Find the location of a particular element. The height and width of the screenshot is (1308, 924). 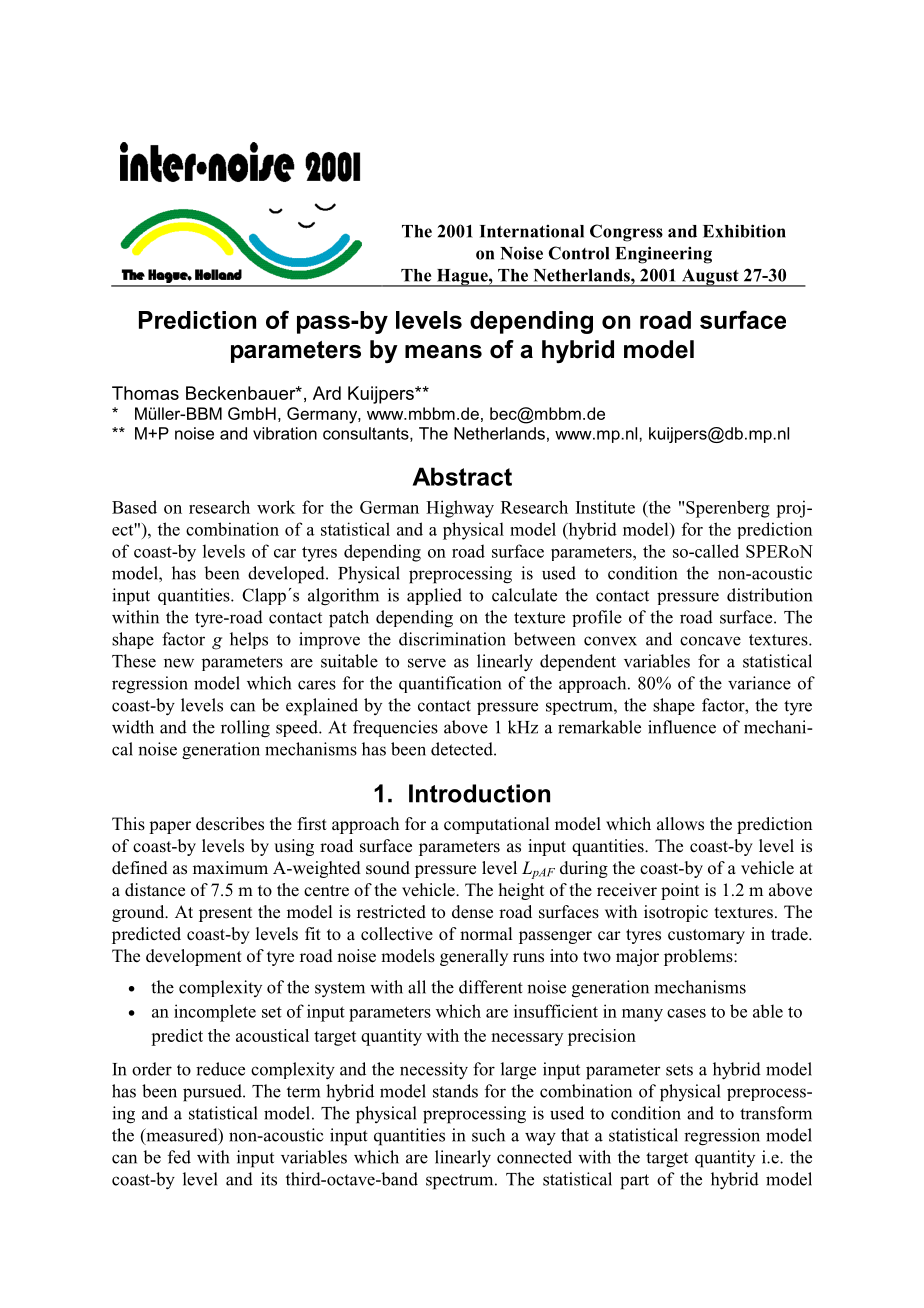

influence is located at coordinates (682, 727).
